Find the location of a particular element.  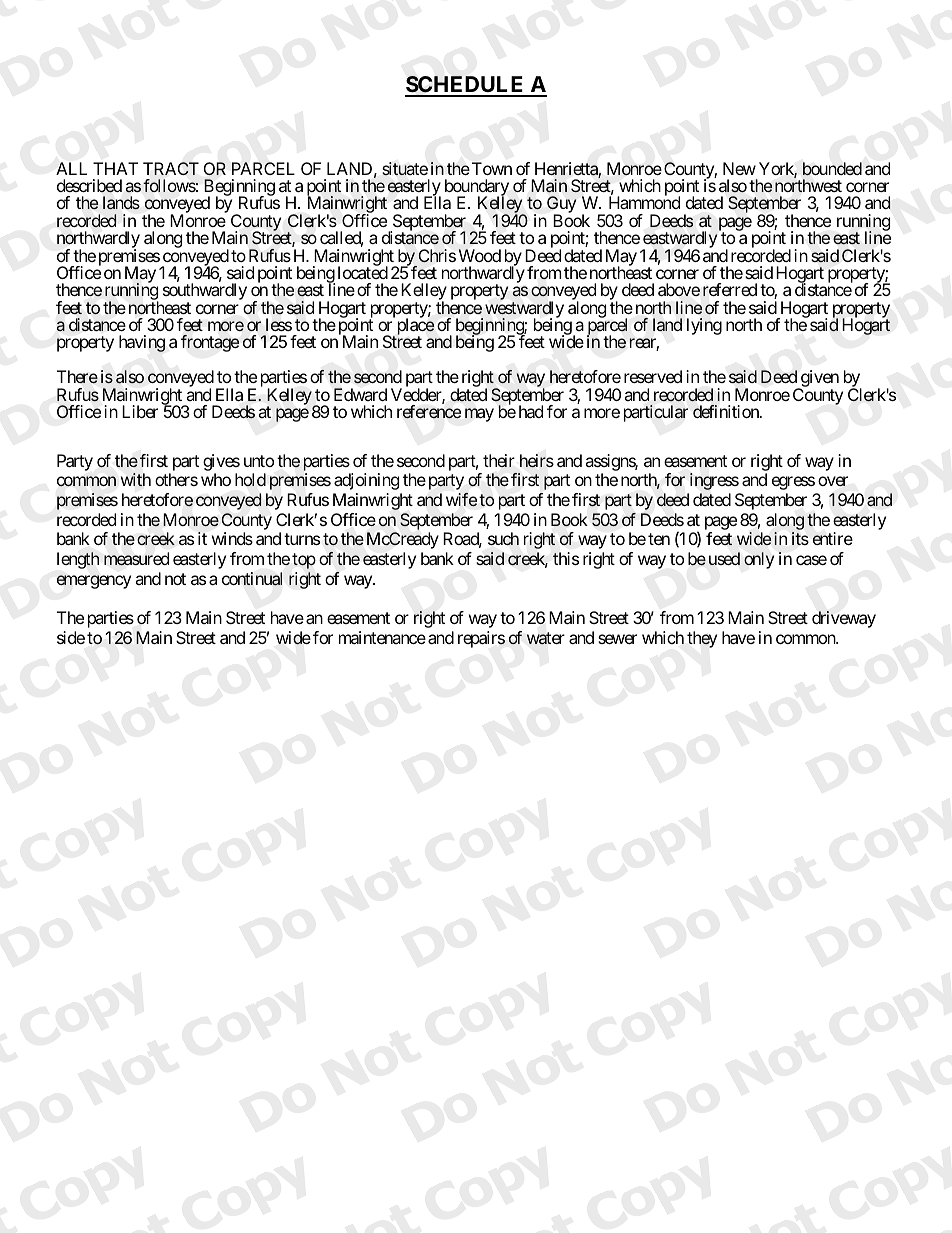

having is located at coordinates (142, 343).
